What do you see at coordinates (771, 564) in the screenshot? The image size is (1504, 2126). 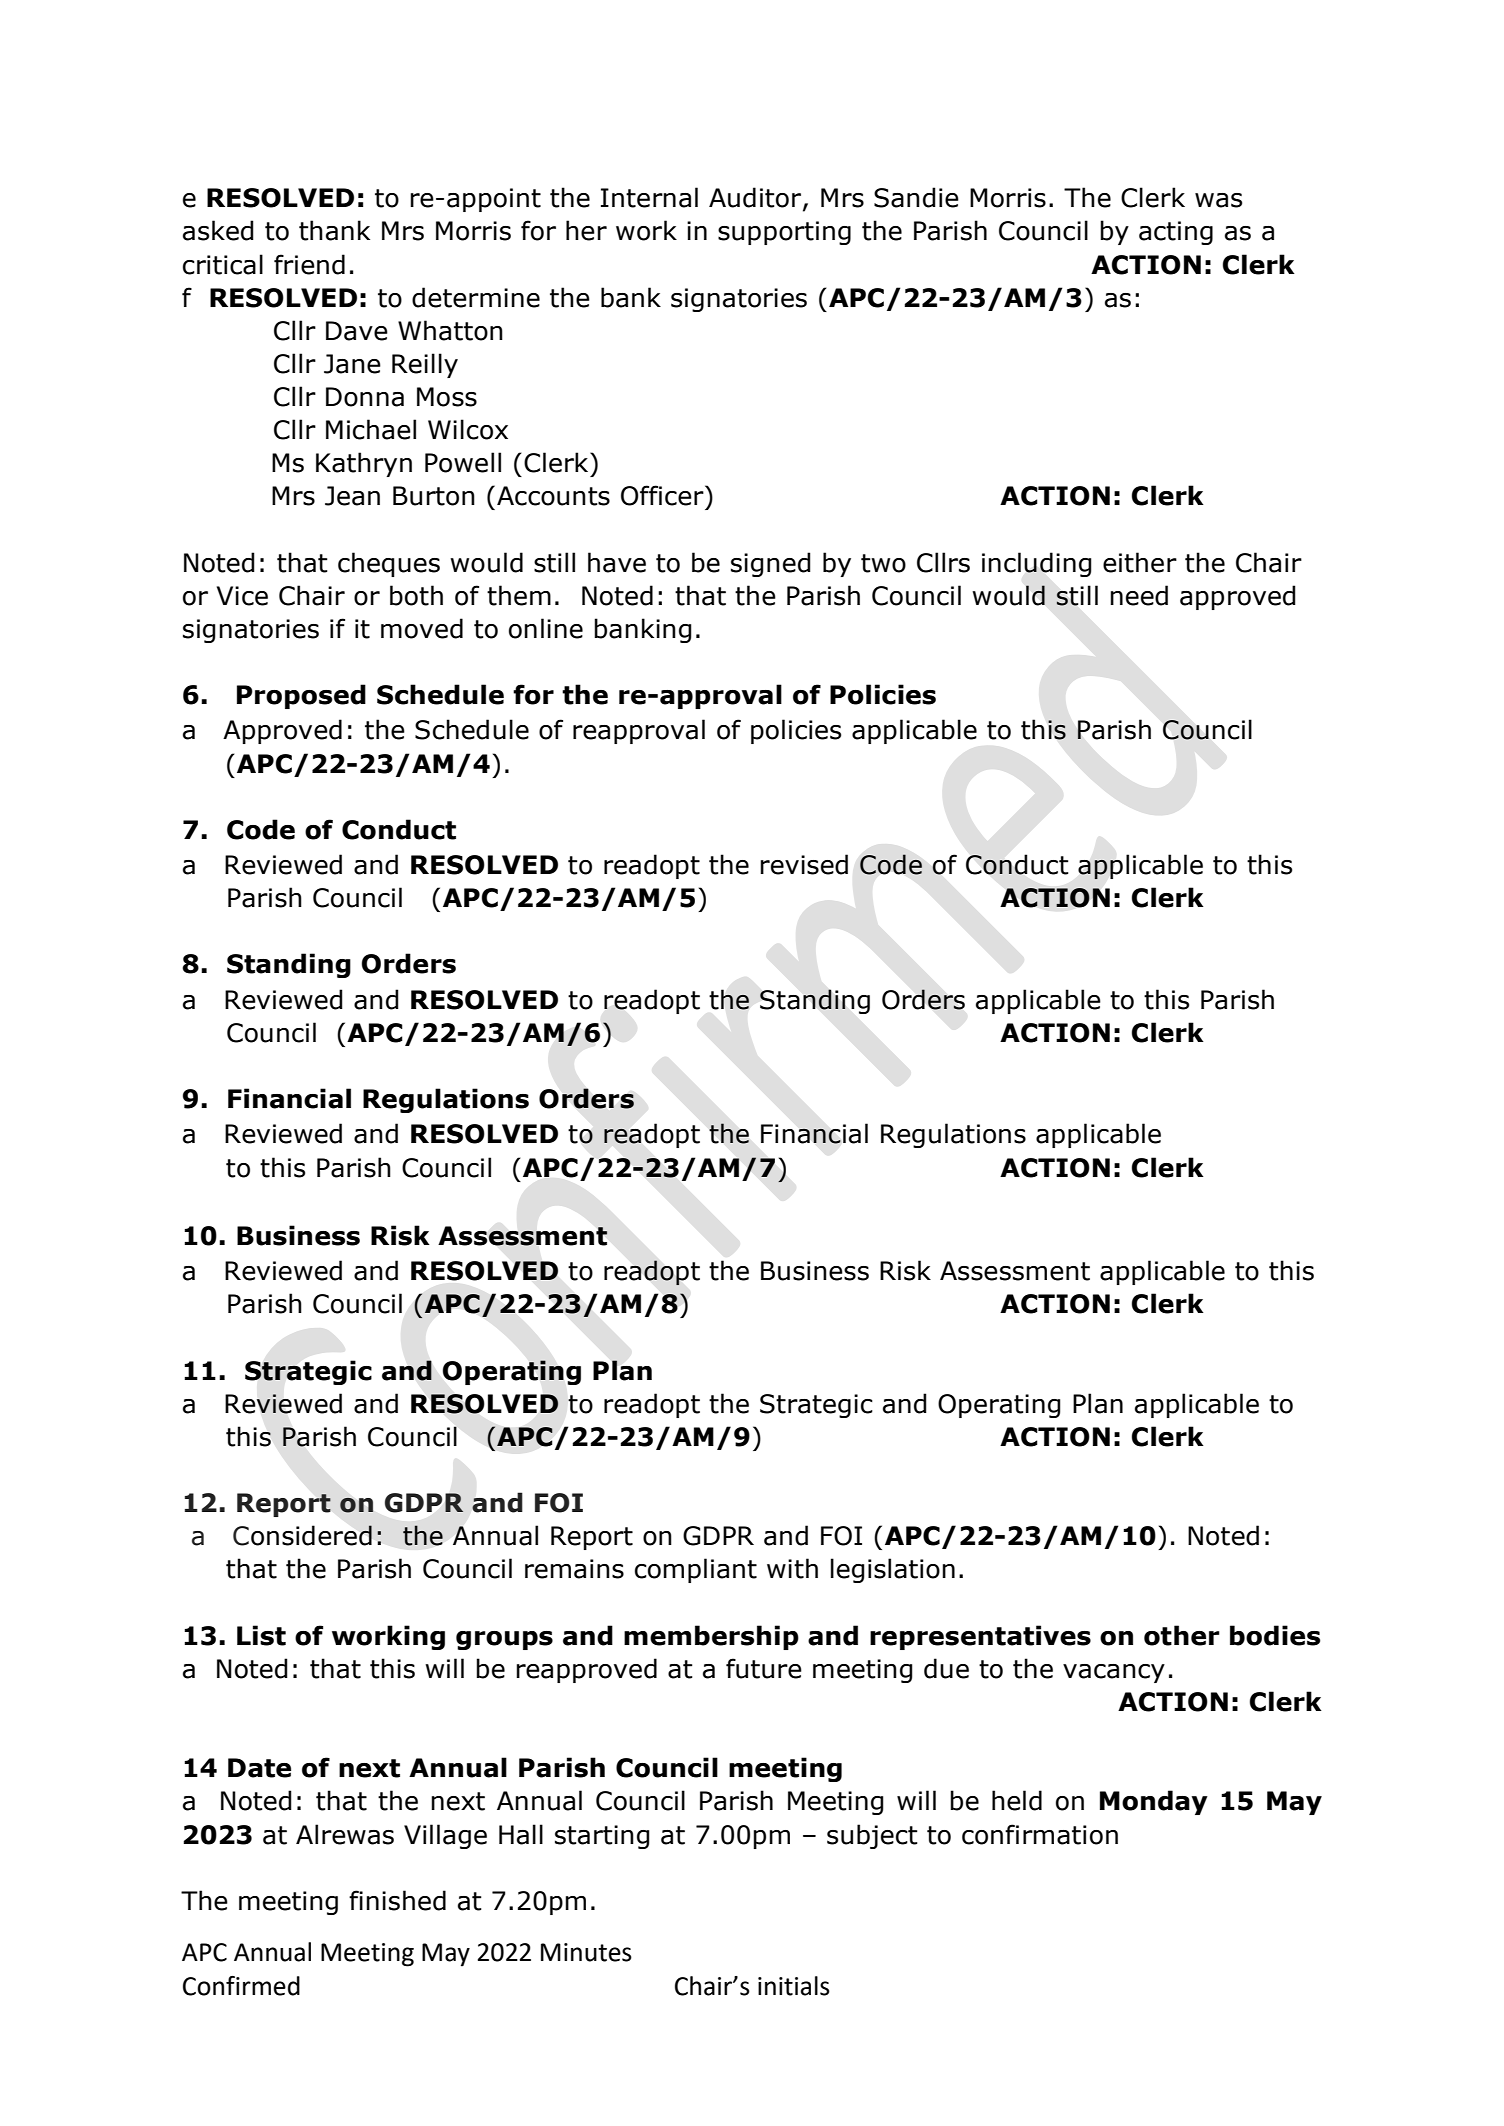 I see `signed` at bounding box center [771, 564].
